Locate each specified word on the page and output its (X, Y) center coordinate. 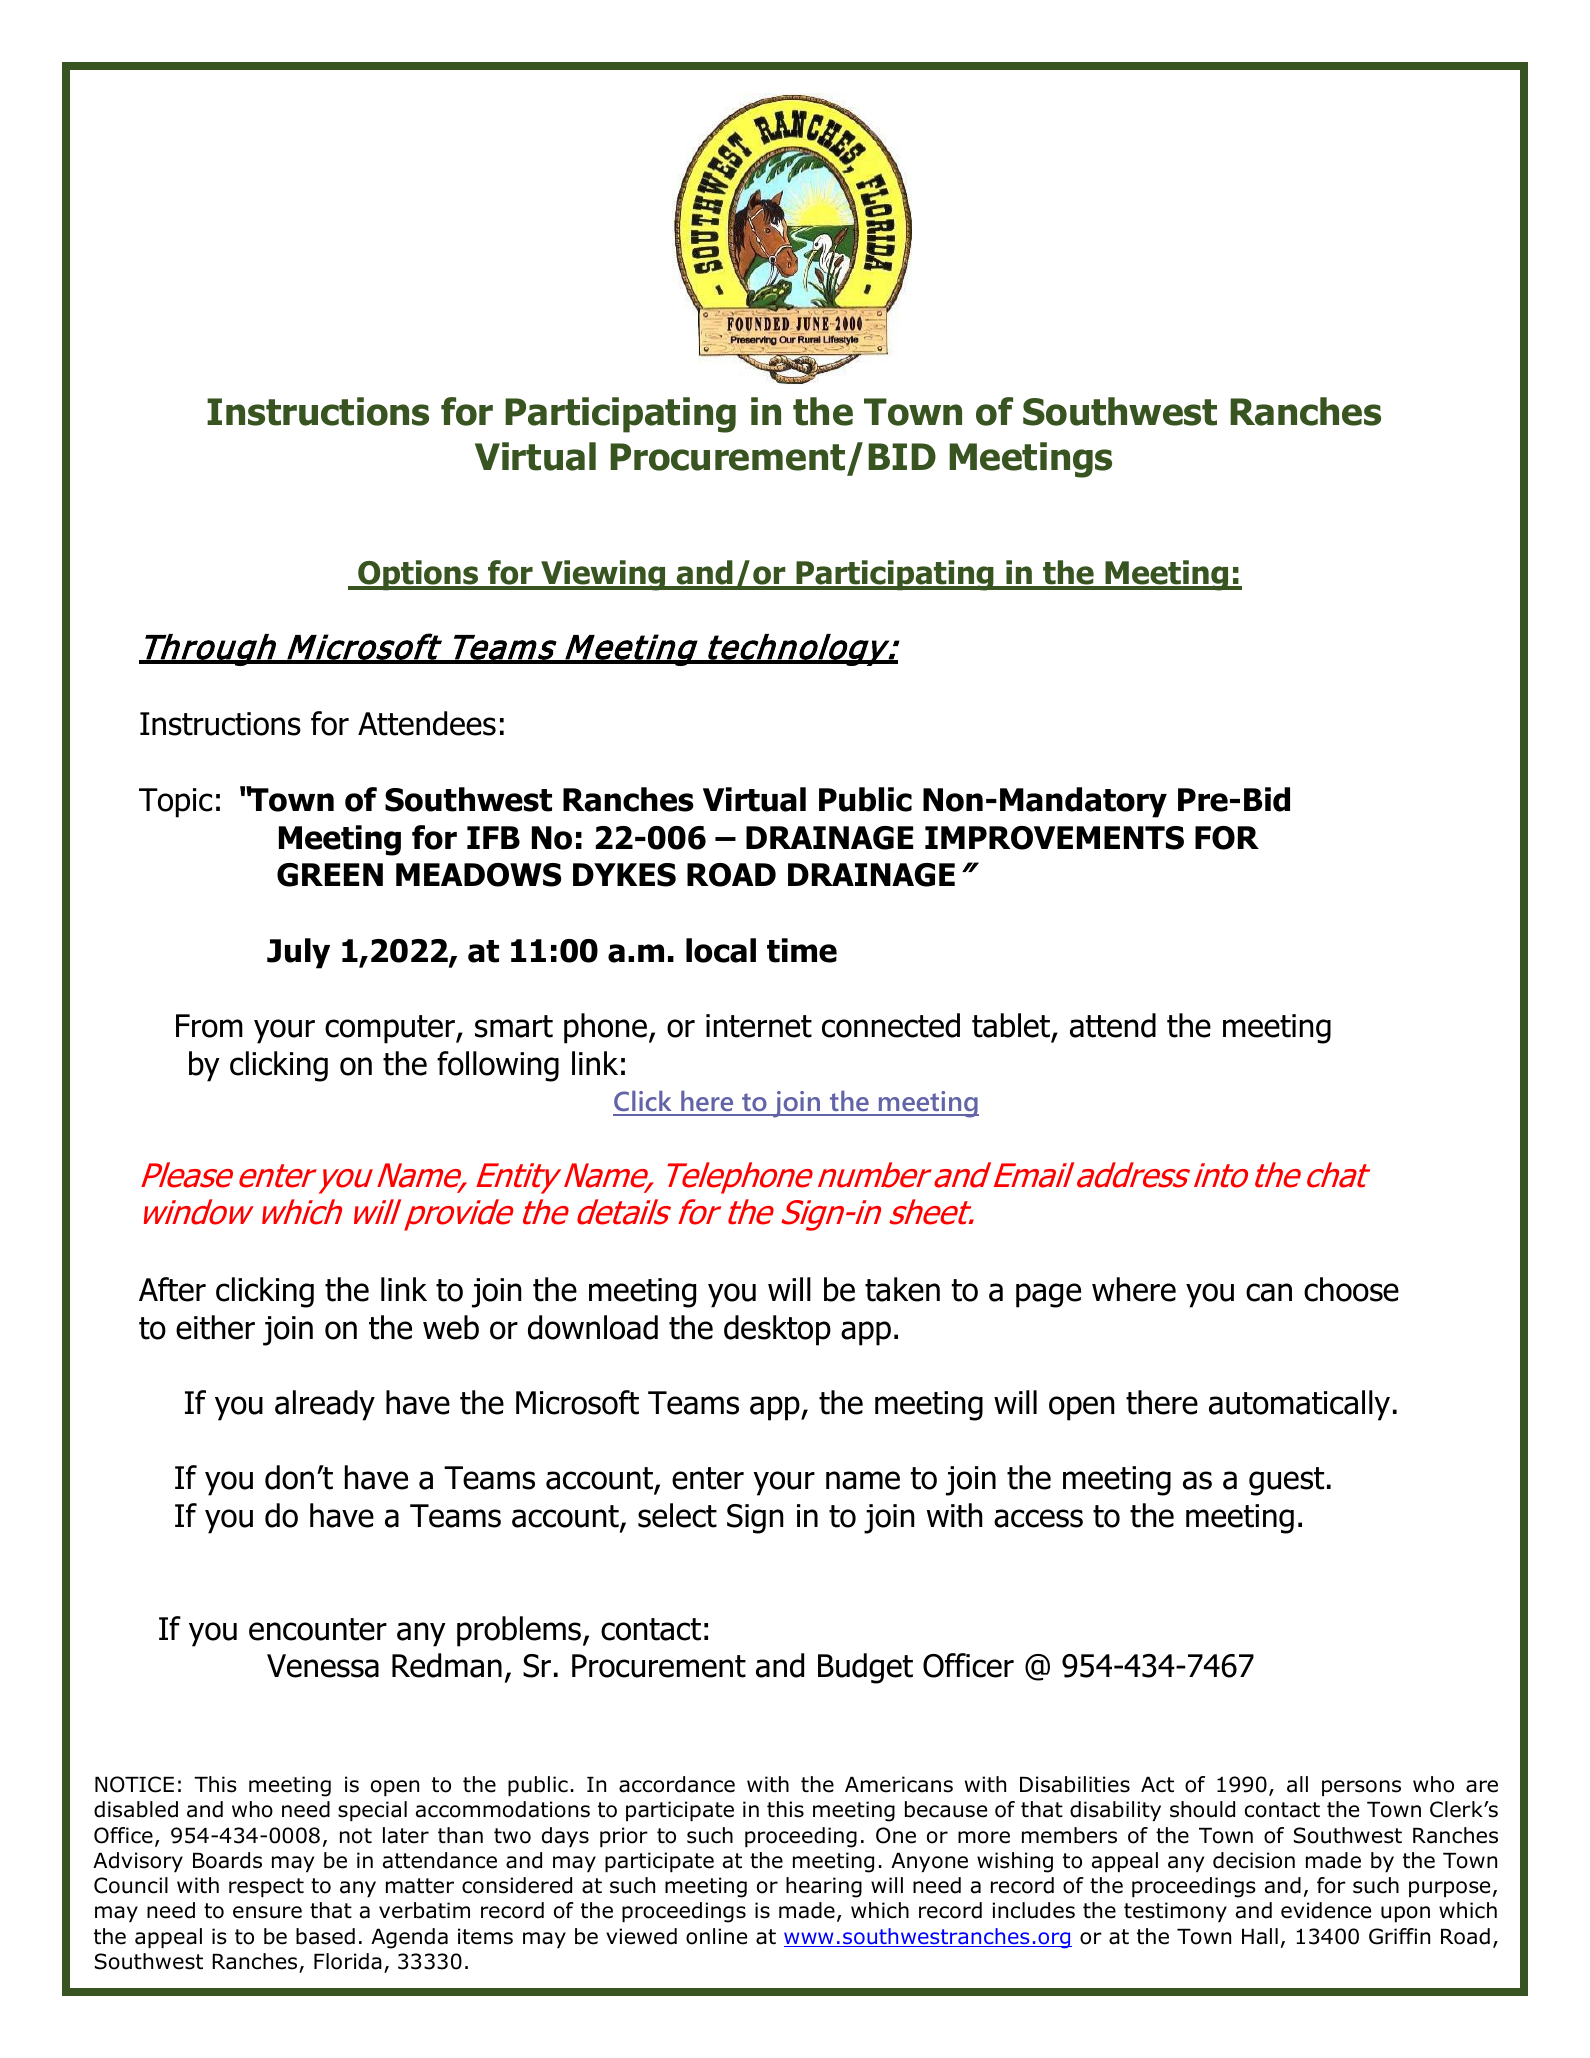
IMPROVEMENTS (1054, 838)
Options (418, 575)
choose (1351, 1289)
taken (902, 1289)
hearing (824, 1887)
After (172, 1289)
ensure (267, 1912)
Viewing (603, 575)
